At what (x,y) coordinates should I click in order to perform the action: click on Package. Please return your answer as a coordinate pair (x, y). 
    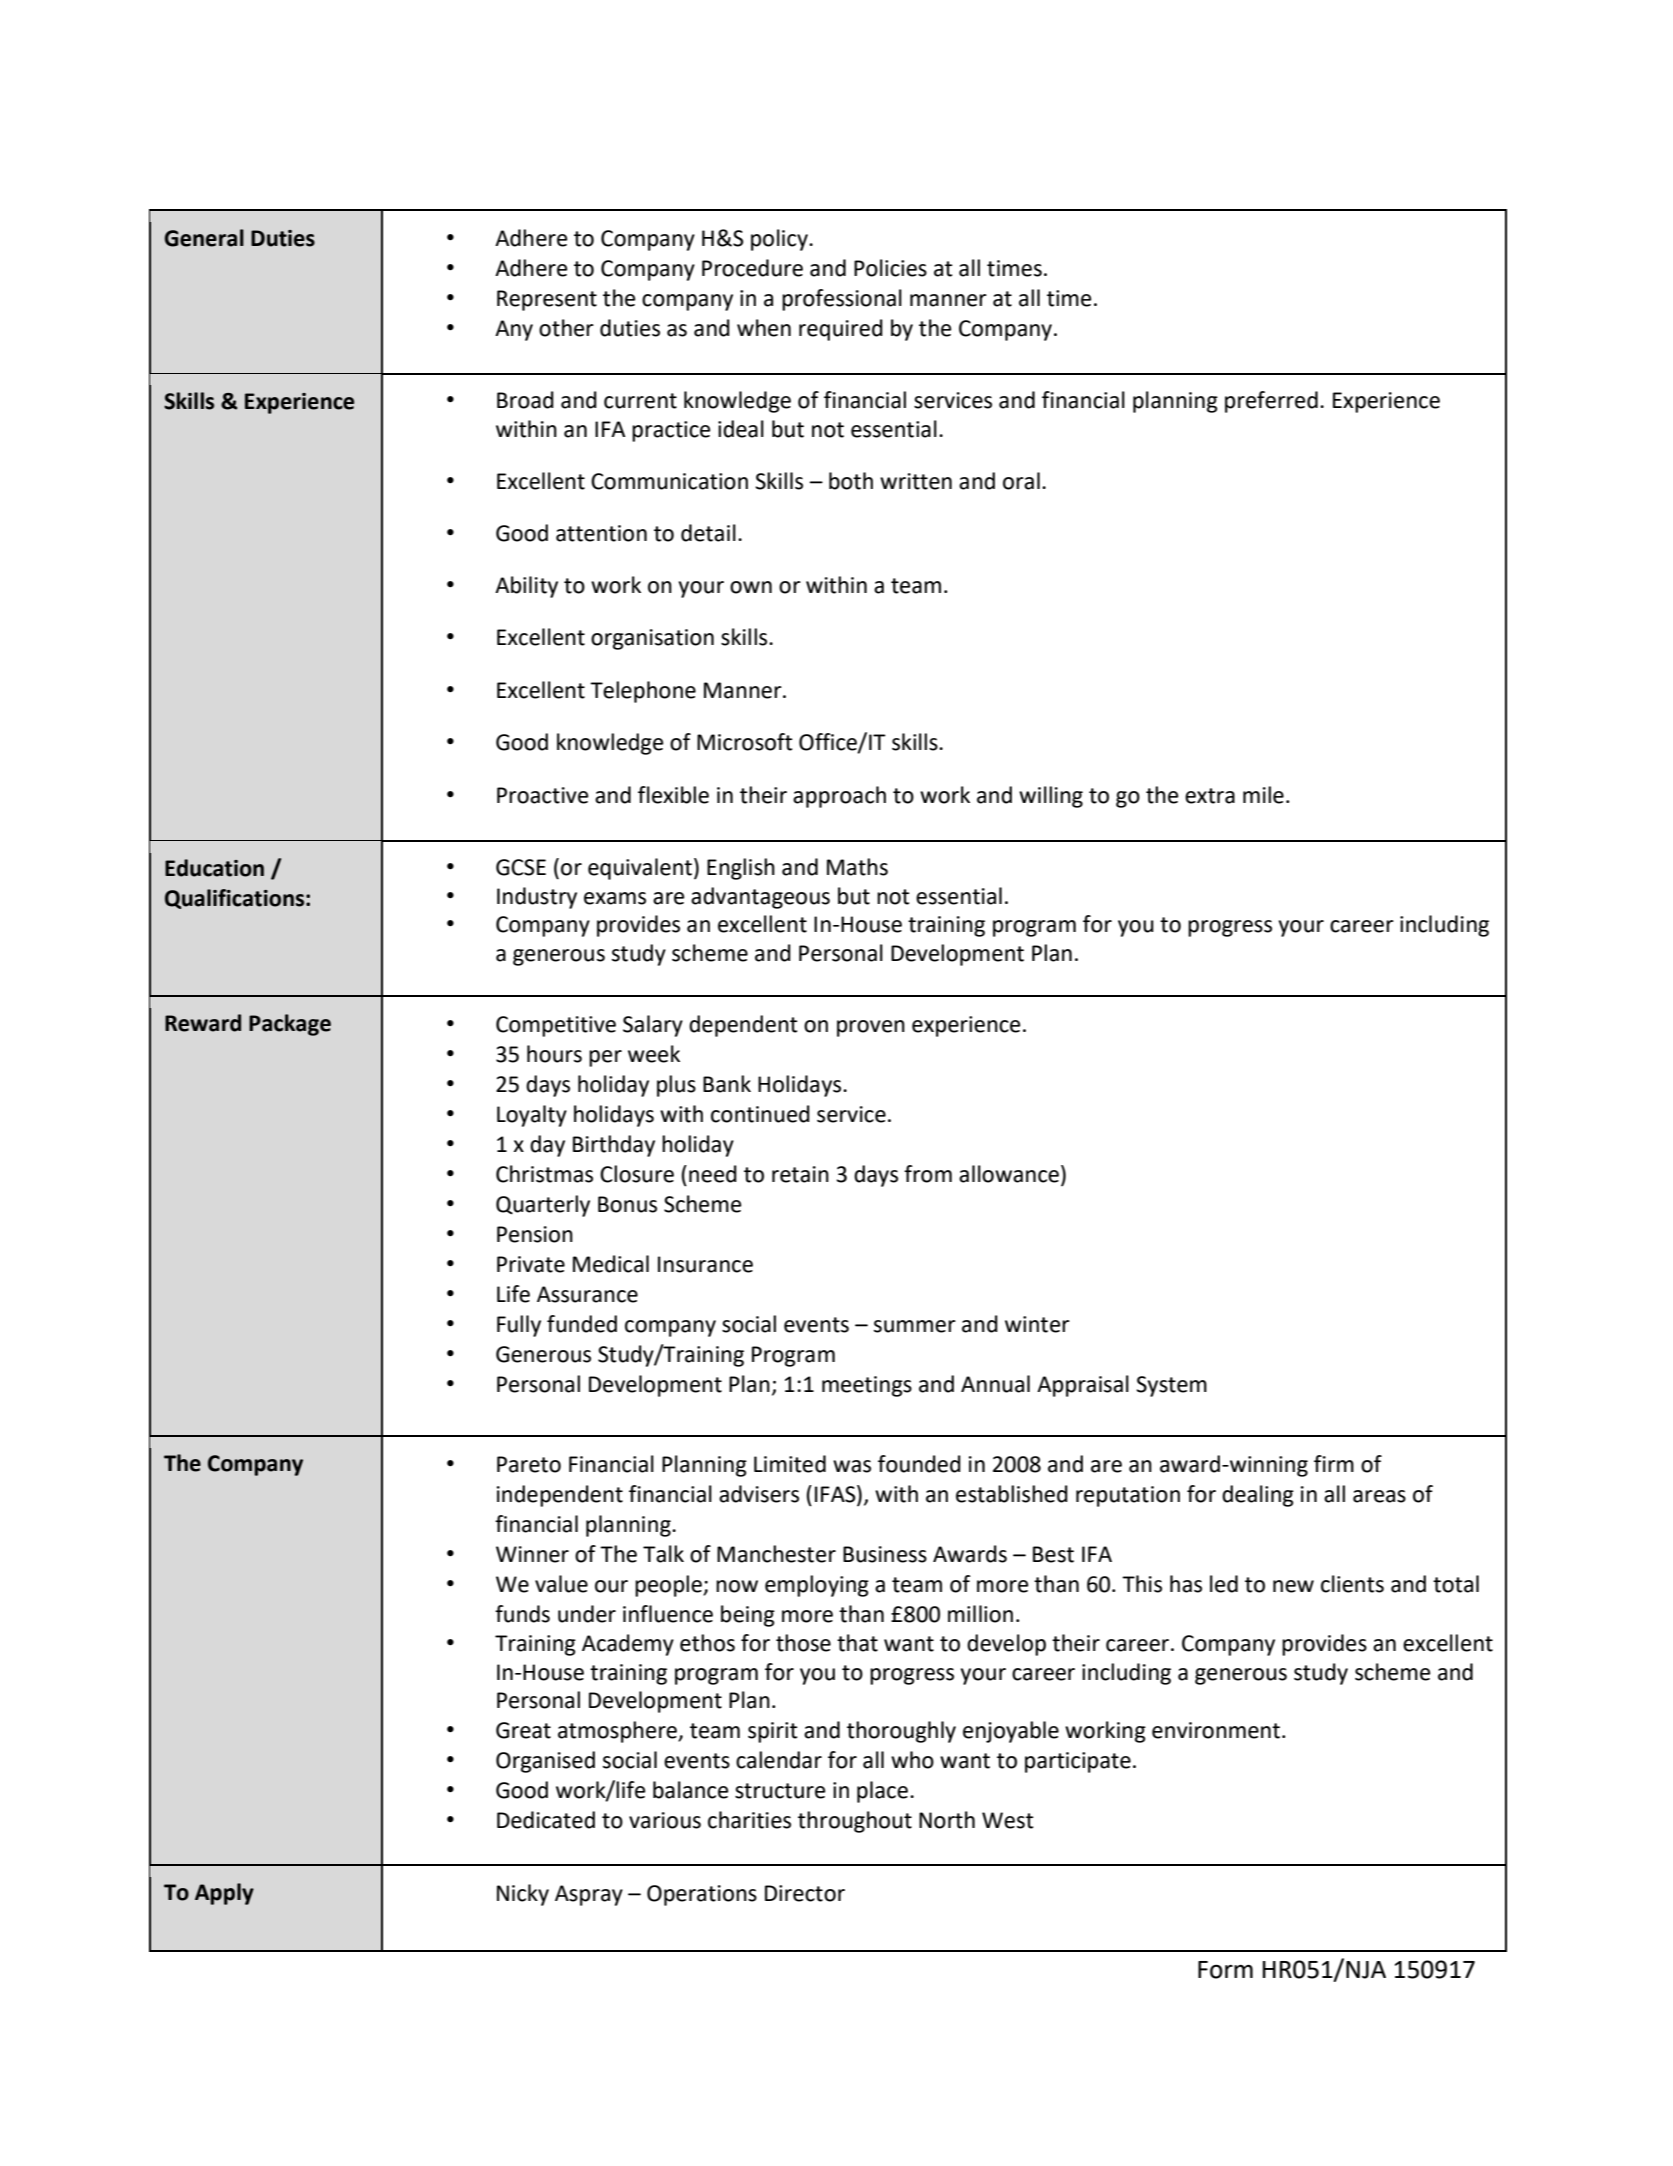
    Looking at the image, I should click on (290, 1025).
